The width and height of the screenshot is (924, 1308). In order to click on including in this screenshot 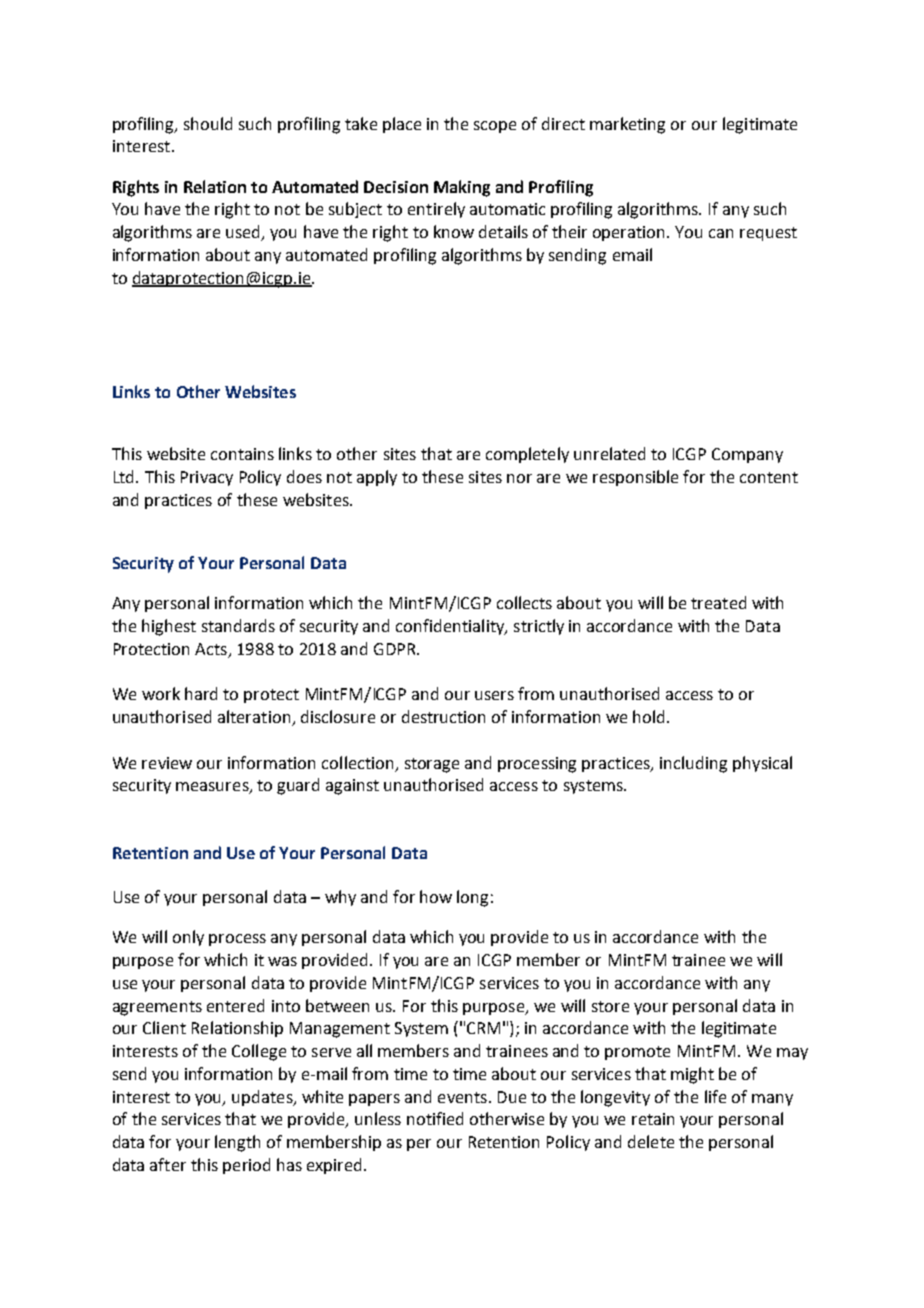, I will do `click(693, 764)`.
